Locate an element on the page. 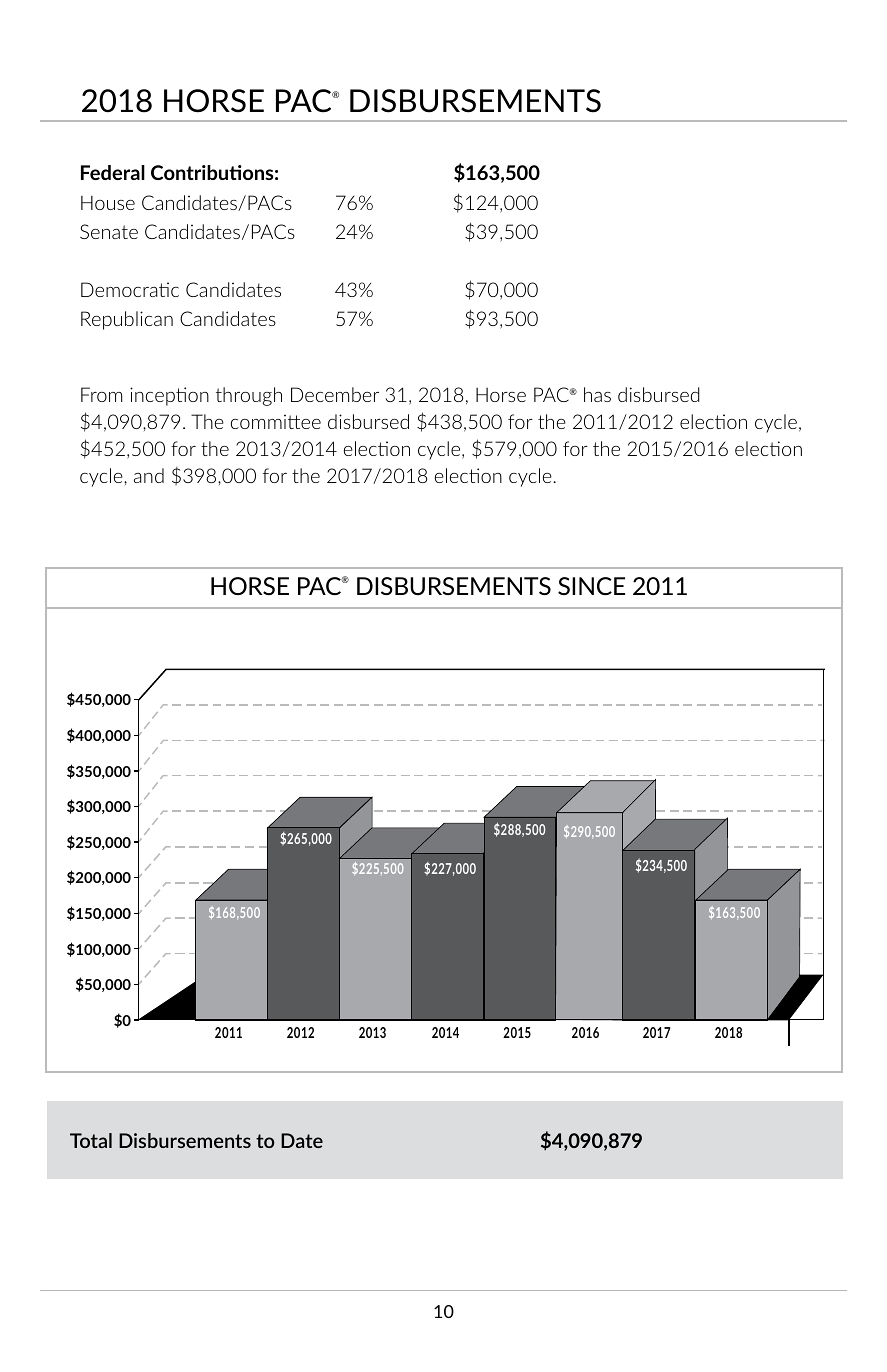 Image resolution: width=887 pixels, height=1372 pixels. committee is located at coordinates (276, 421).
